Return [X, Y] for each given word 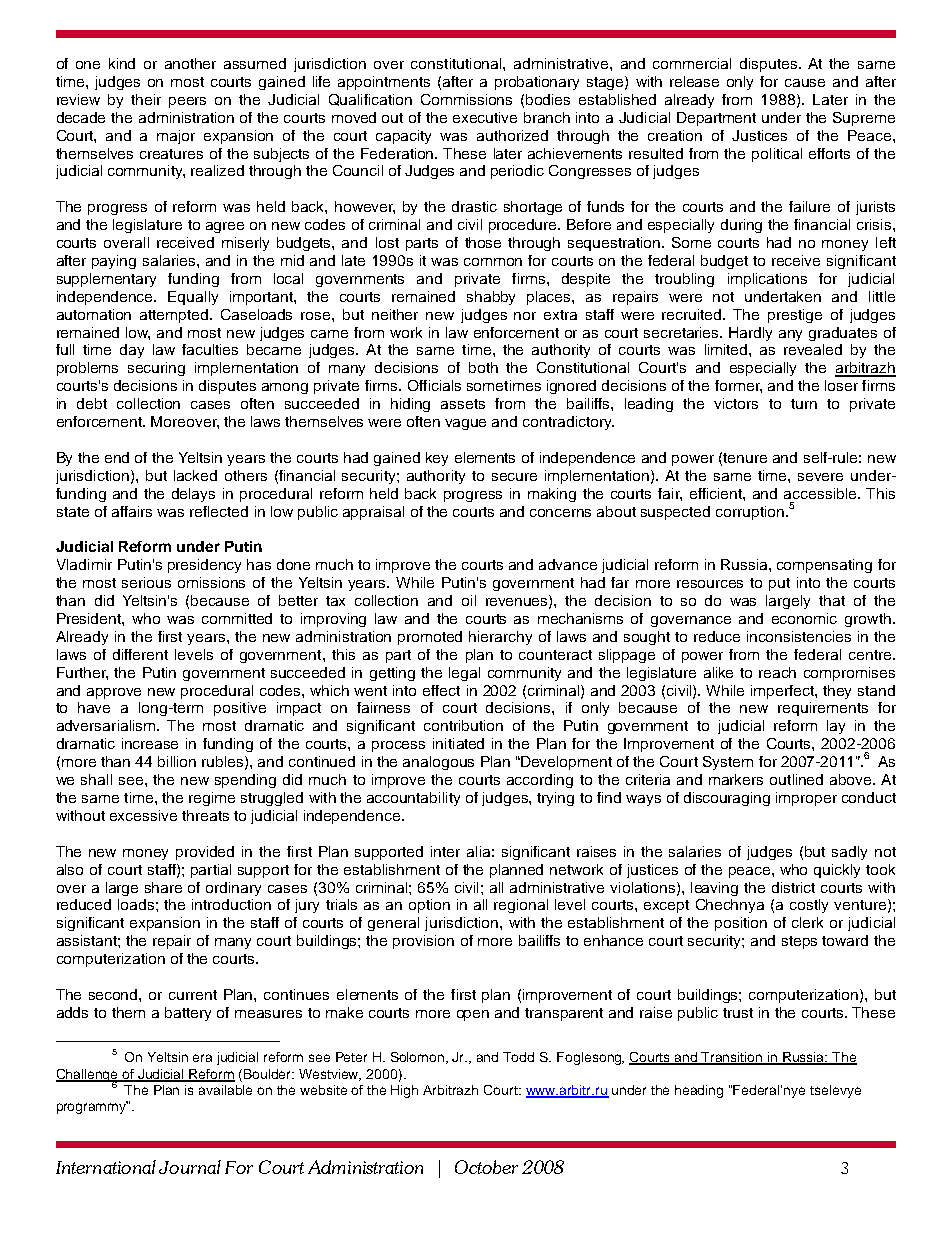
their [146, 99]
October [486, 1167]
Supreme [864, 119]
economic [804, 618]
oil [469, 600]
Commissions [466, 99]
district [793, 887]
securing [156, 369]
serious [146, 582]
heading [699, 1091]
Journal [190, 1167]
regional [521, 906]
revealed [813, 349]
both [483, 367]
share [163, 887]
